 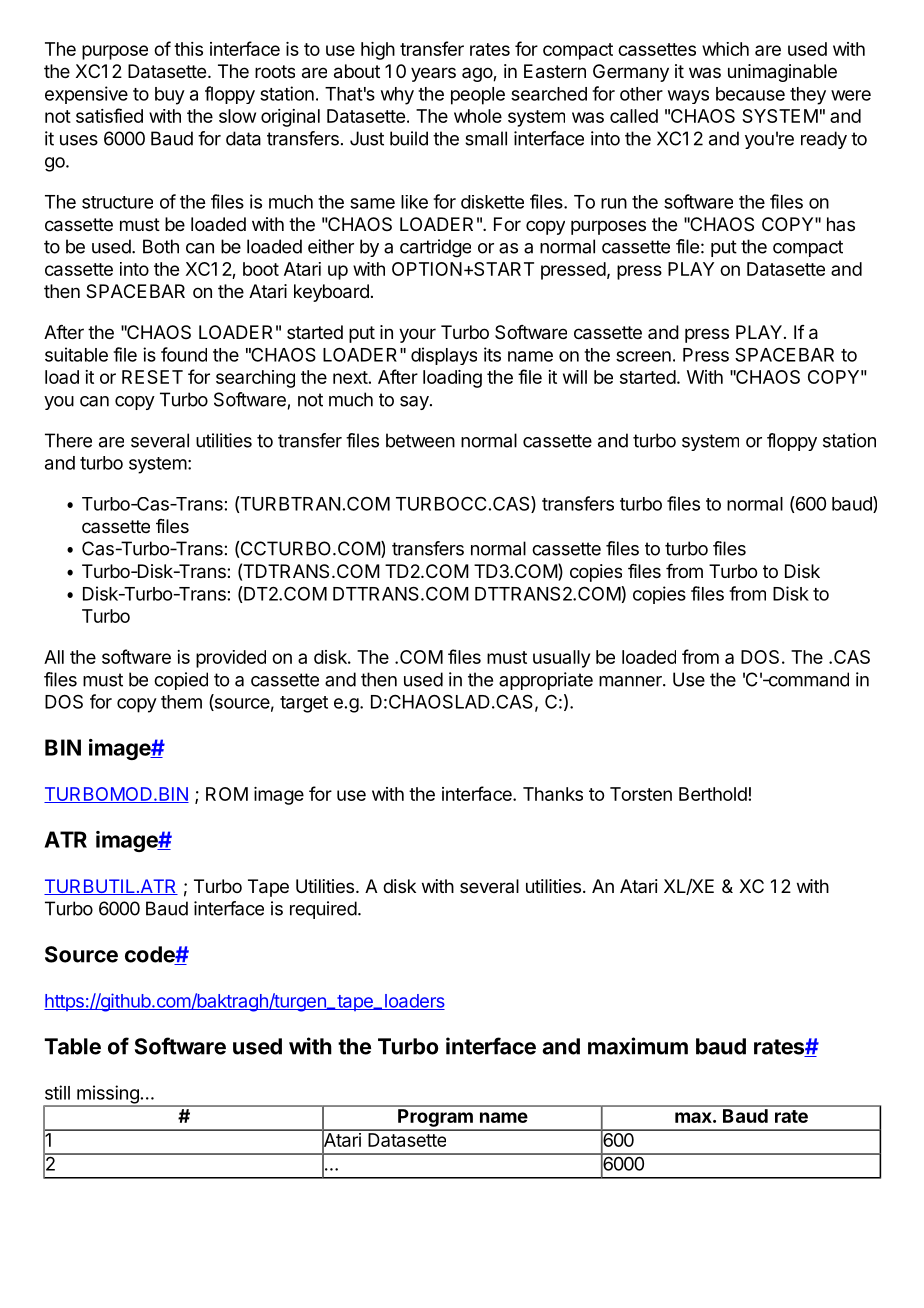 What do you see at coordinates (643, 356) in the image?
I see `screen` at bounding box center [643, 356].
